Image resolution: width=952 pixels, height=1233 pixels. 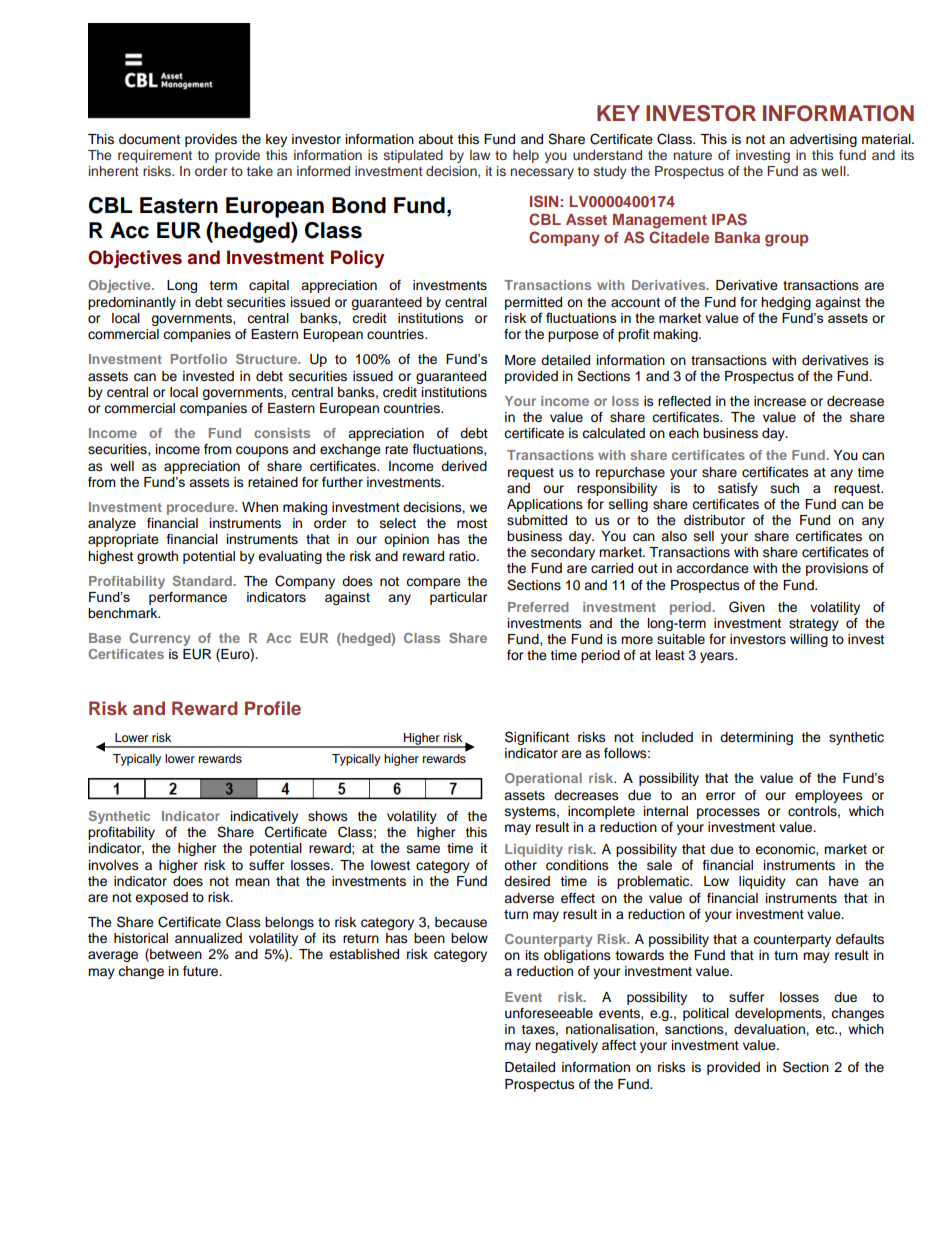 I want to click on nature, so click(x=693, y=155).
